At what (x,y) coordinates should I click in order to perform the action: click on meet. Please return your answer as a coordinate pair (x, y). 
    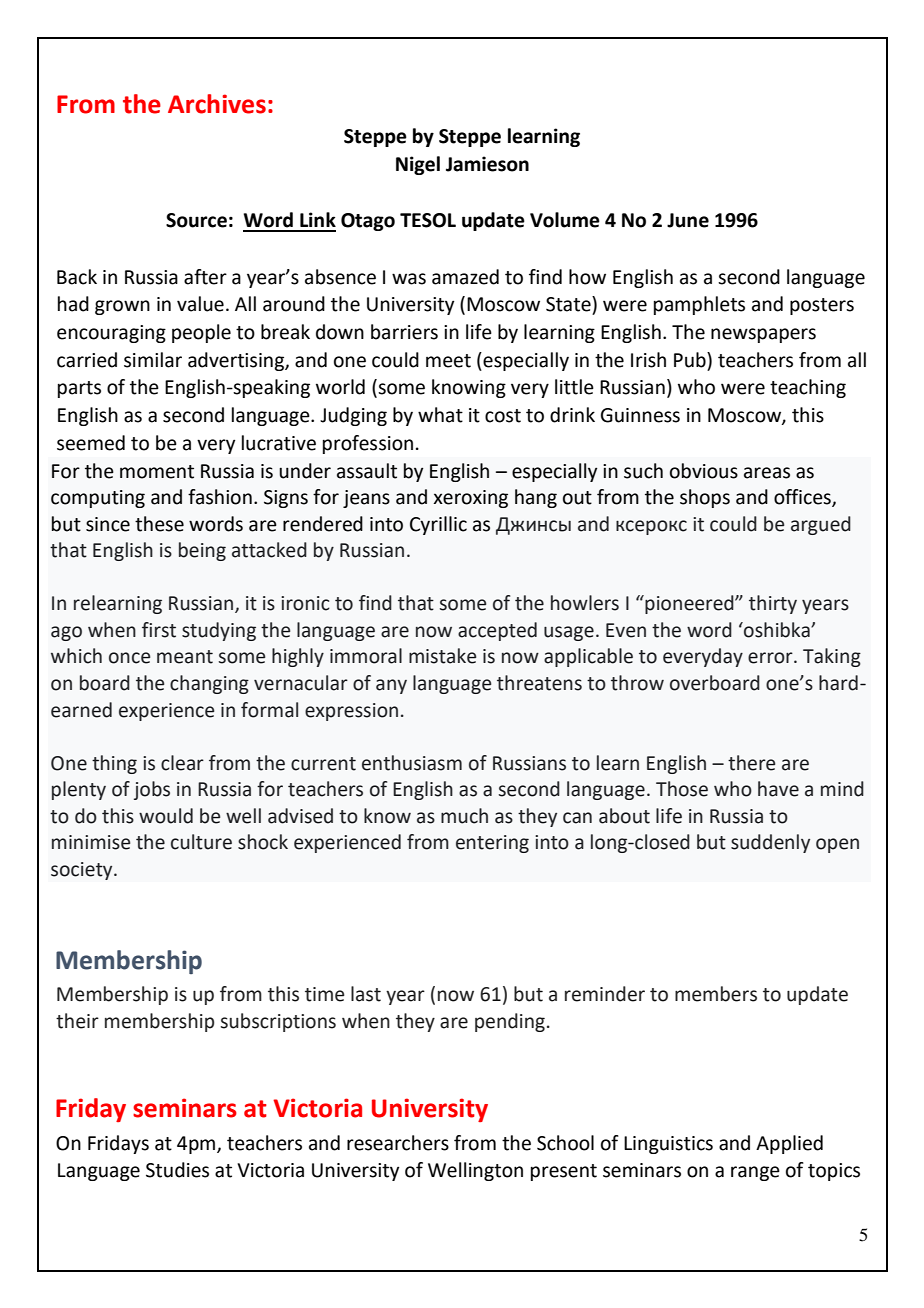
    Looking at the image, I should click on (448, 361).
